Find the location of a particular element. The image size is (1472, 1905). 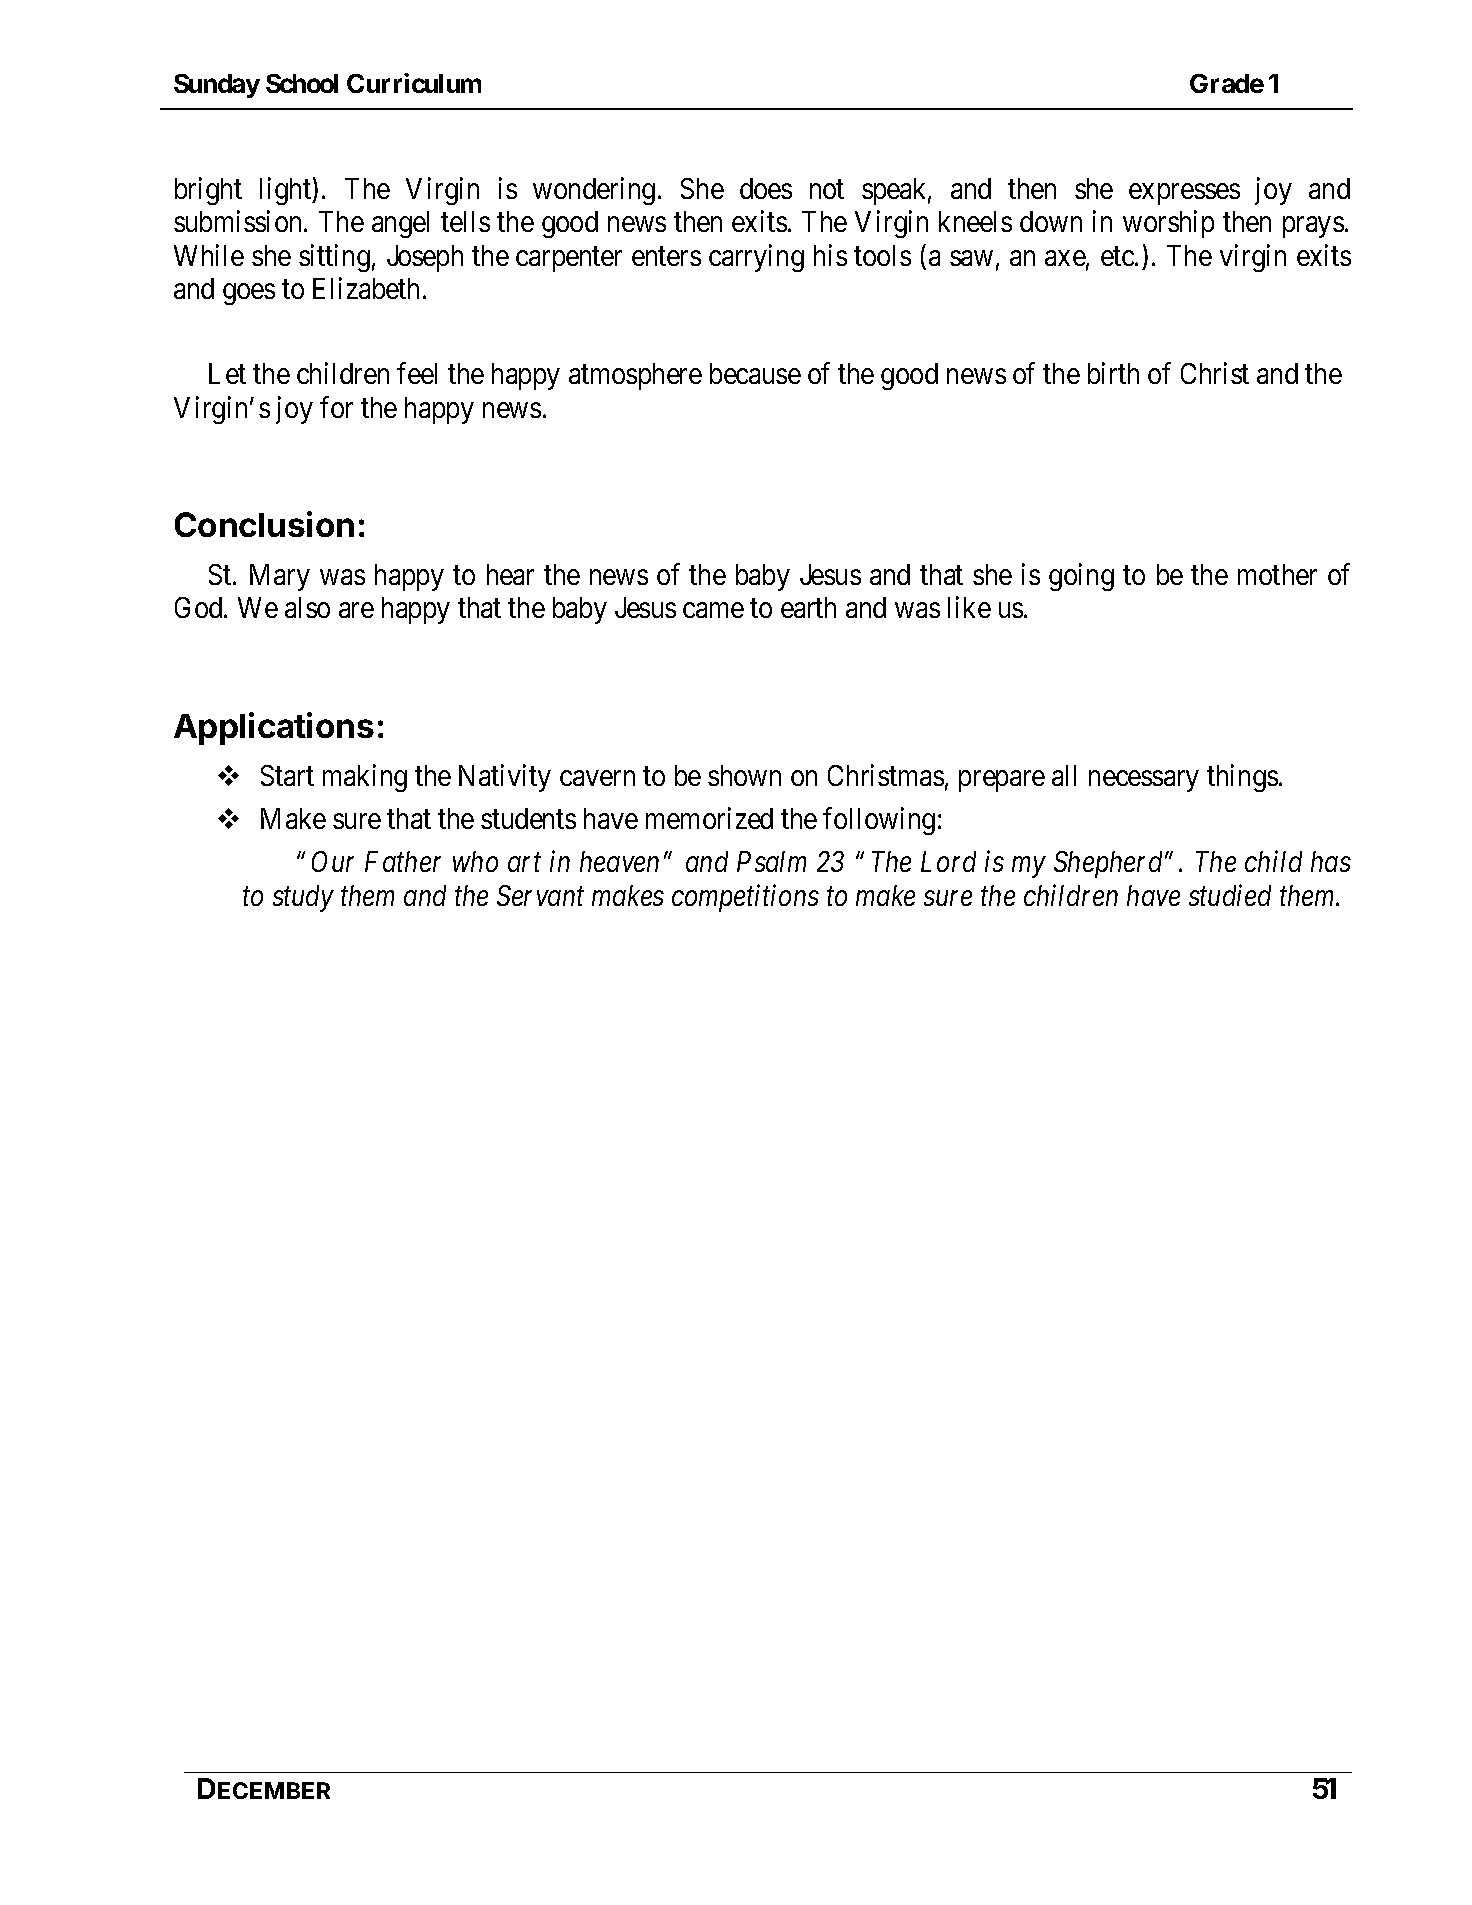

earth is located at coordinates (808, 607).
